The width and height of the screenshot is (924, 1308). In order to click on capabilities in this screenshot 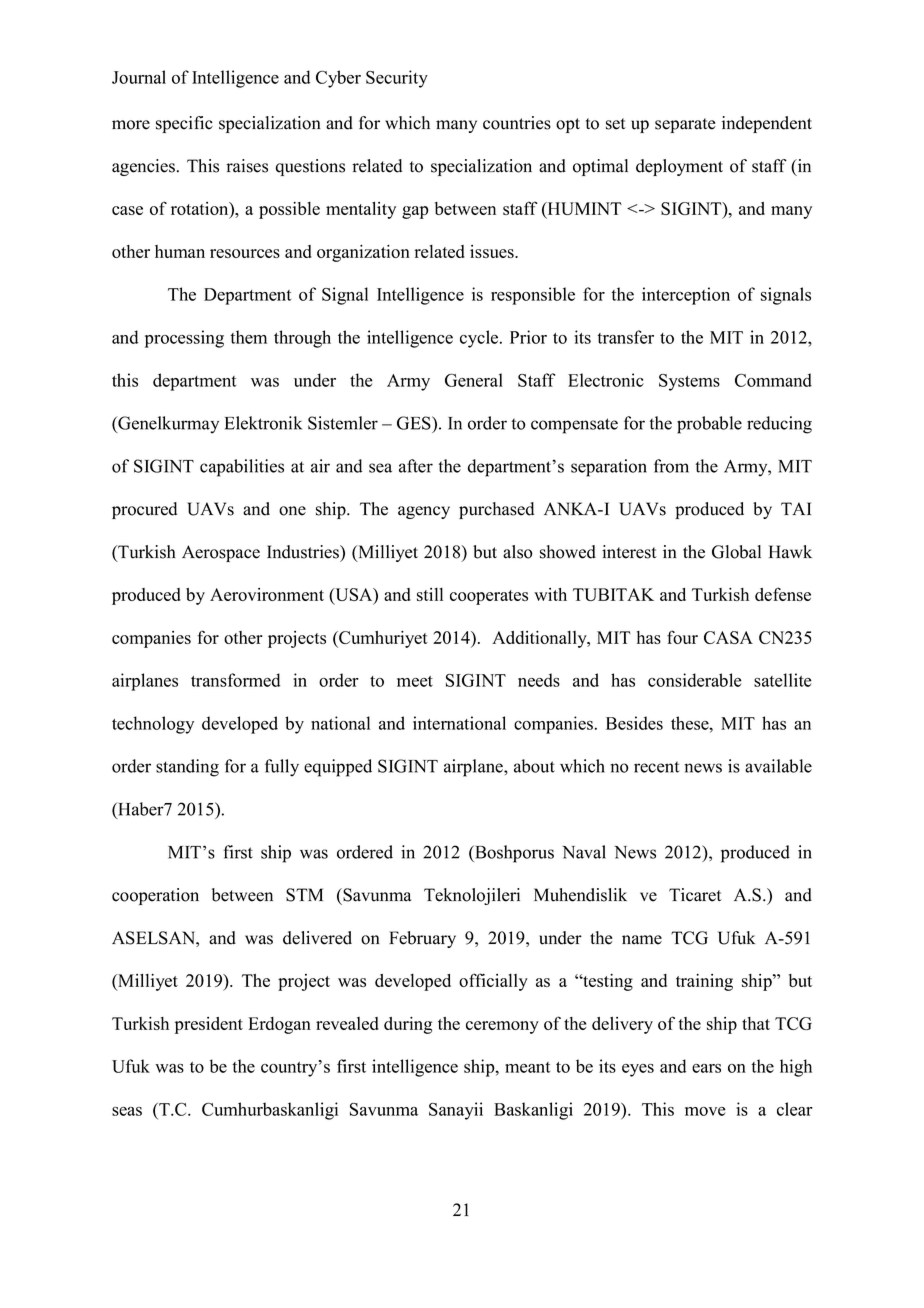, I will do `click(242, 468)`.
